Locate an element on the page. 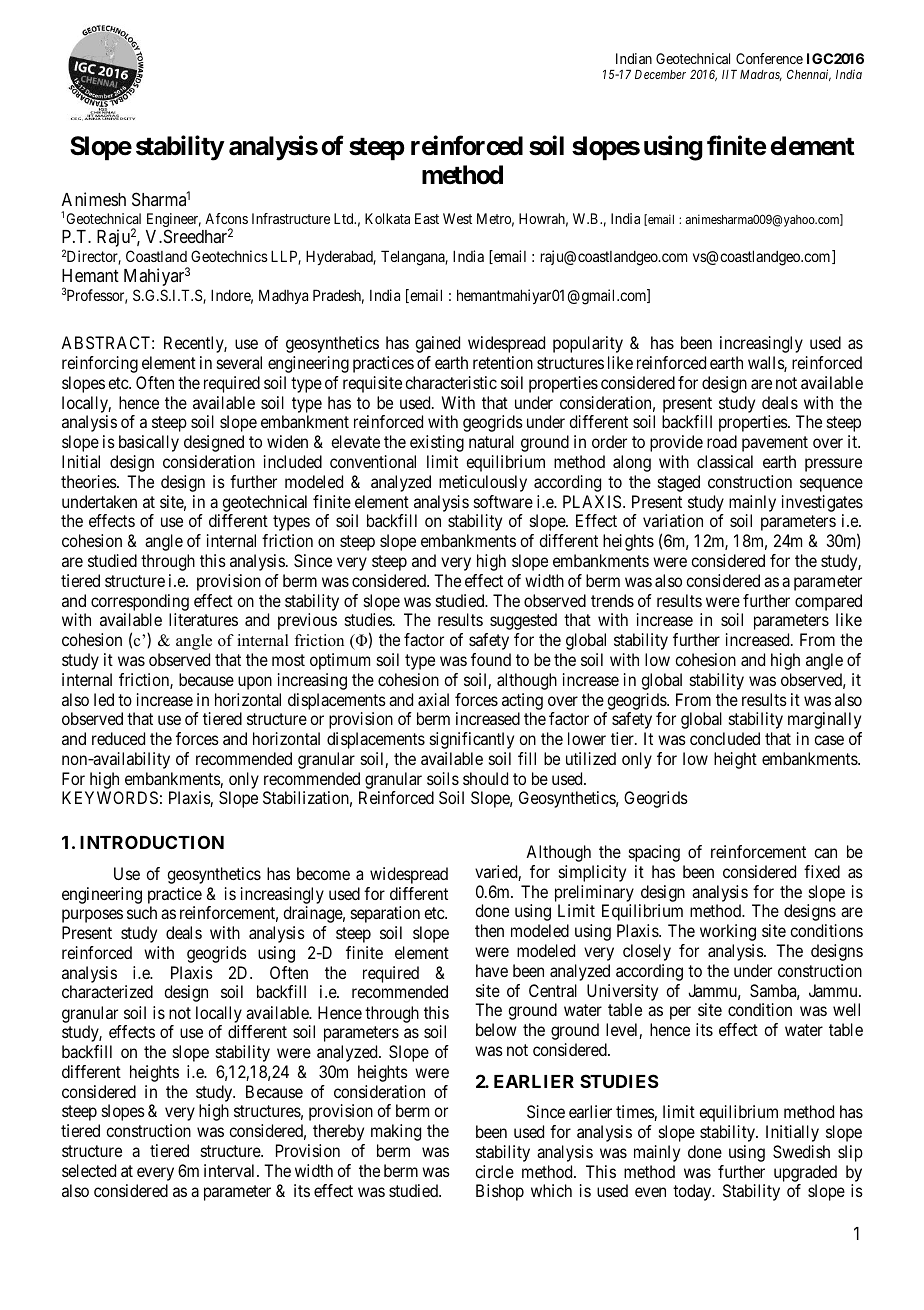 The height and width of the document is (1310, 924). Madras is located at coordinates (761, 75).
